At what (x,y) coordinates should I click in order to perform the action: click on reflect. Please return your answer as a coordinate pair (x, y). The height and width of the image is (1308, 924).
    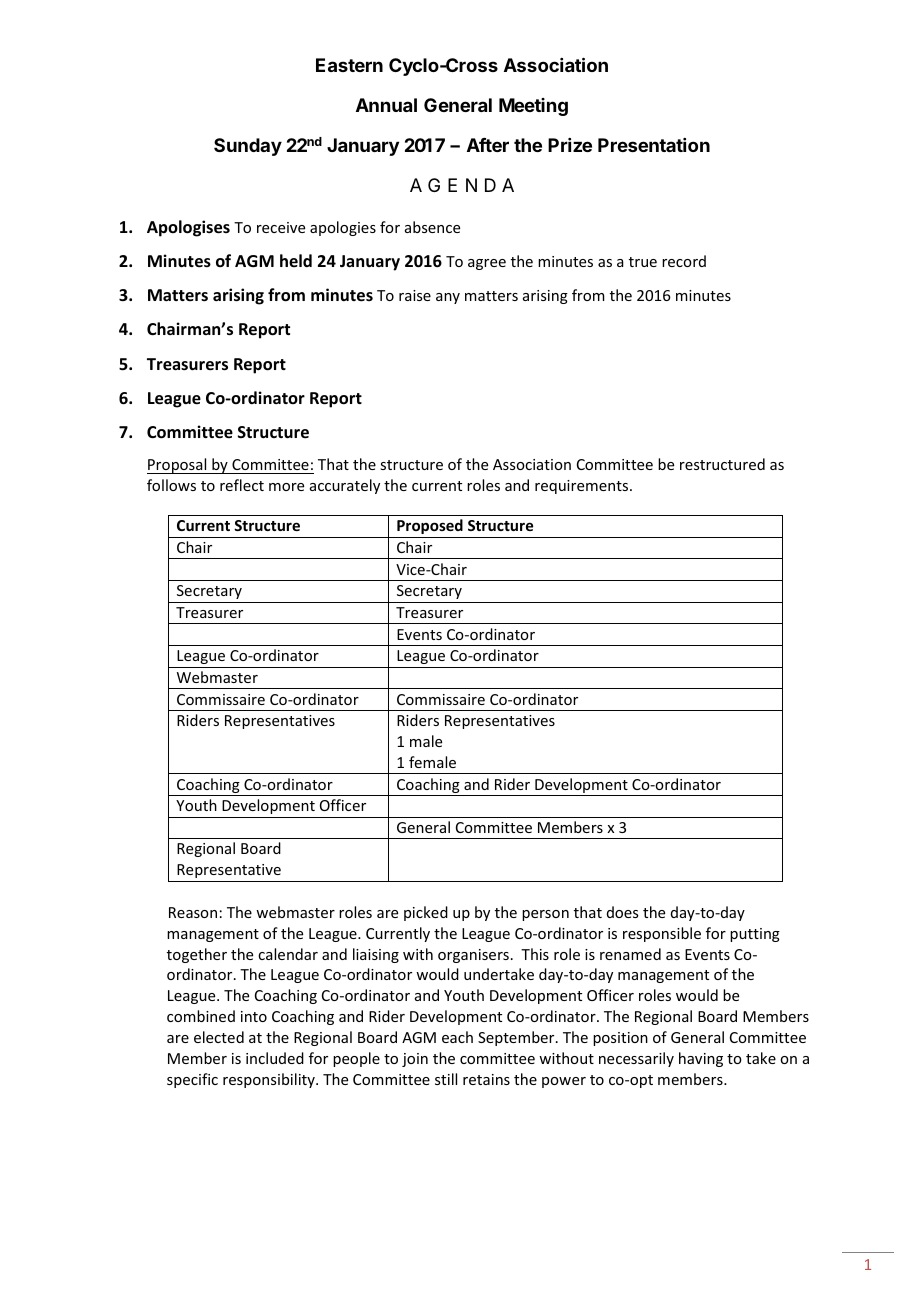
    Looking at the image, I should click on (242, 485).
